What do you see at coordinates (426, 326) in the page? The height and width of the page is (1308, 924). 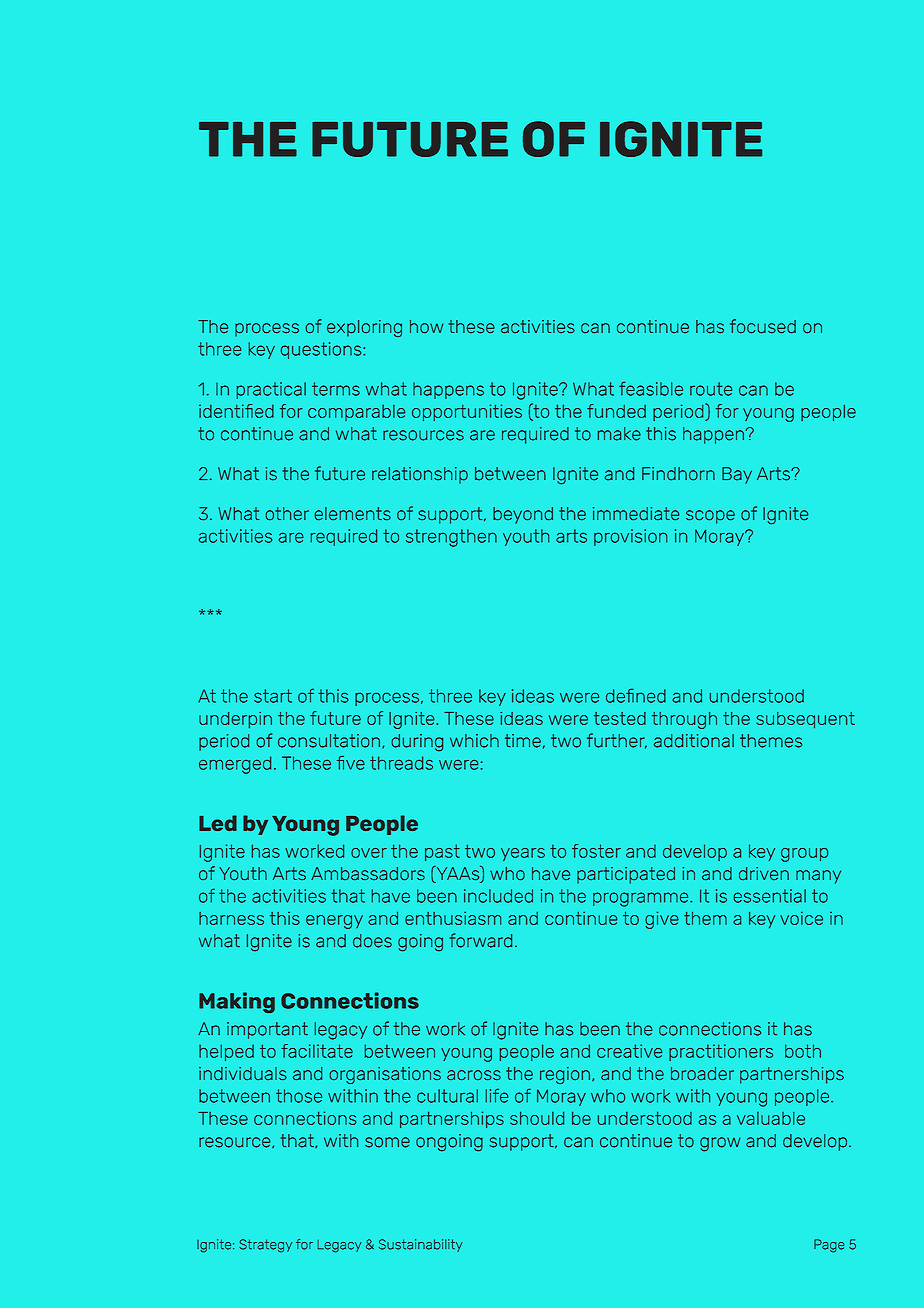 I see `how` at bounding box center [426, 326].
